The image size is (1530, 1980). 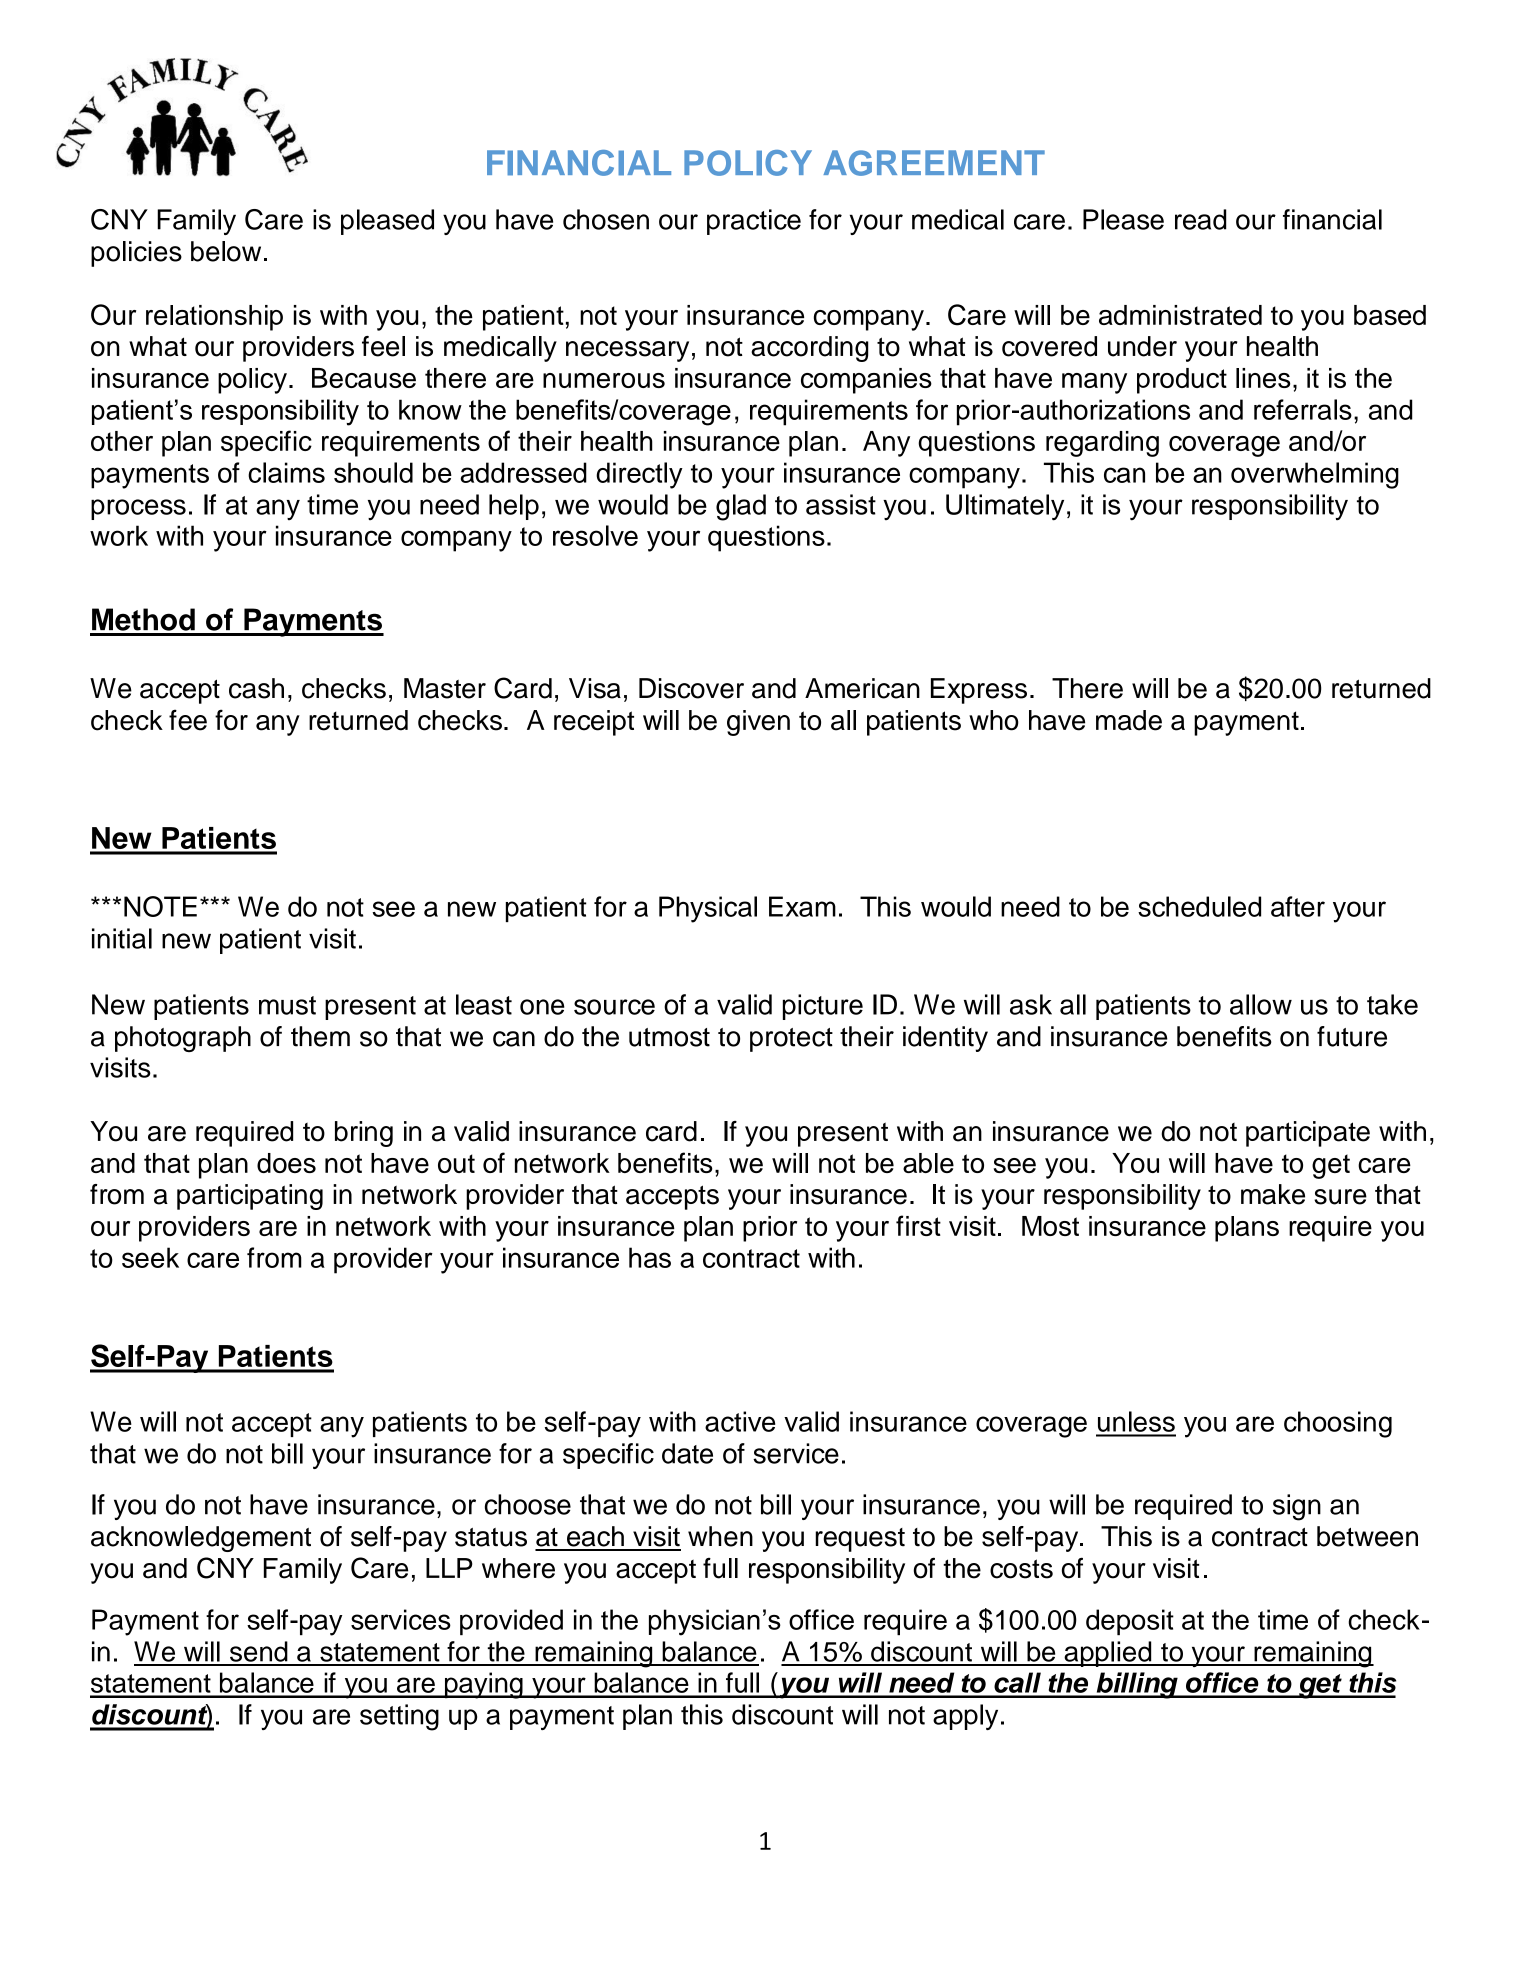 What do you see at coordinates (965, 1717) in the screenshot?
I see `apply` at bounding box center [965, 1717].
